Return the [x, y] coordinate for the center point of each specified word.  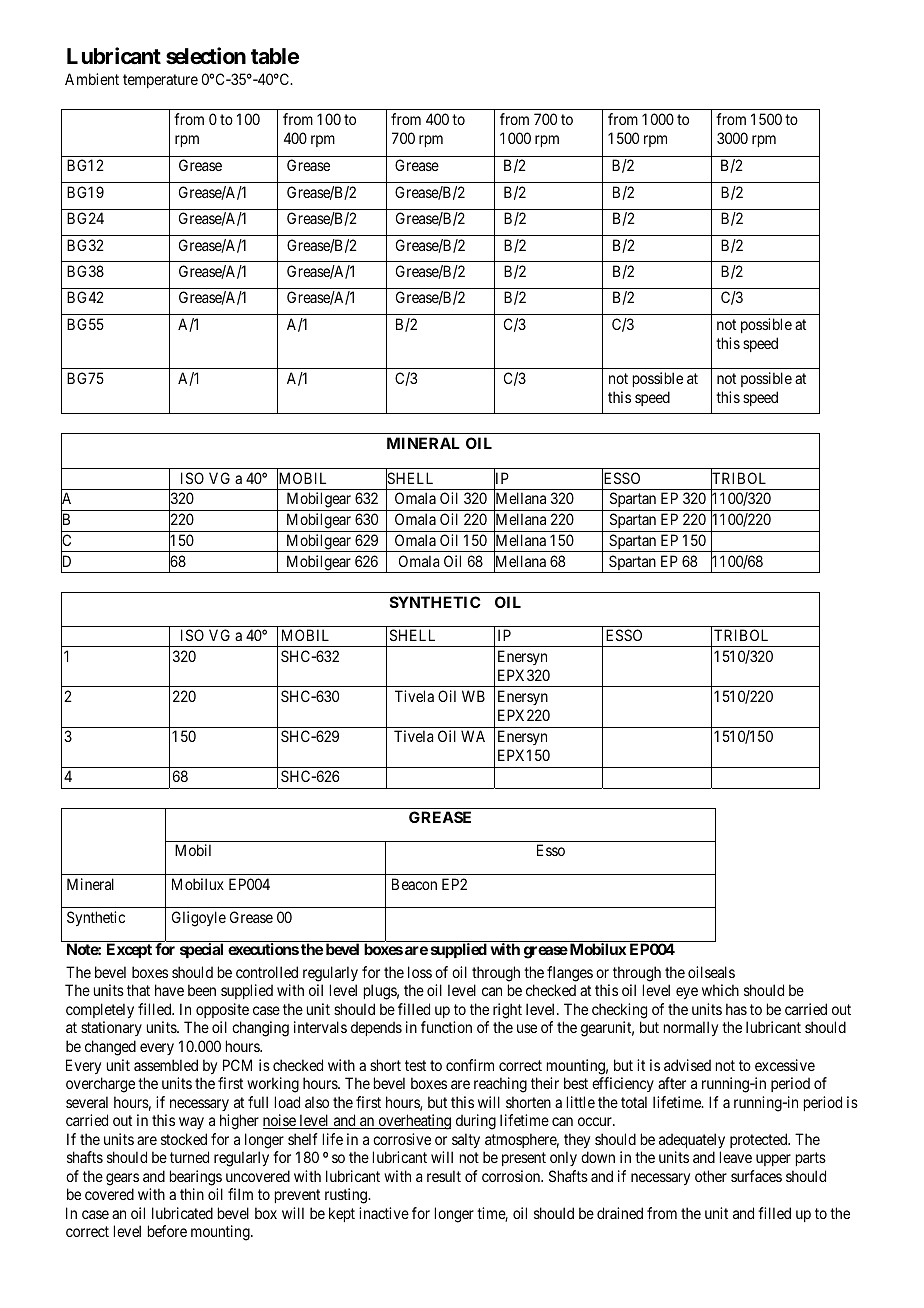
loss [420, 972]
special [201, 950]
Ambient [92, 79]
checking [619, 1011]
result [444, 1176]
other [711, 1176]
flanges [570, 974]
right [507, 1011]
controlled [267, 972]
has [736, 1009]
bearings [196, 1178]
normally [691, 1028]
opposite [222, 1010]
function [446, 1027]
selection [206, 56]
